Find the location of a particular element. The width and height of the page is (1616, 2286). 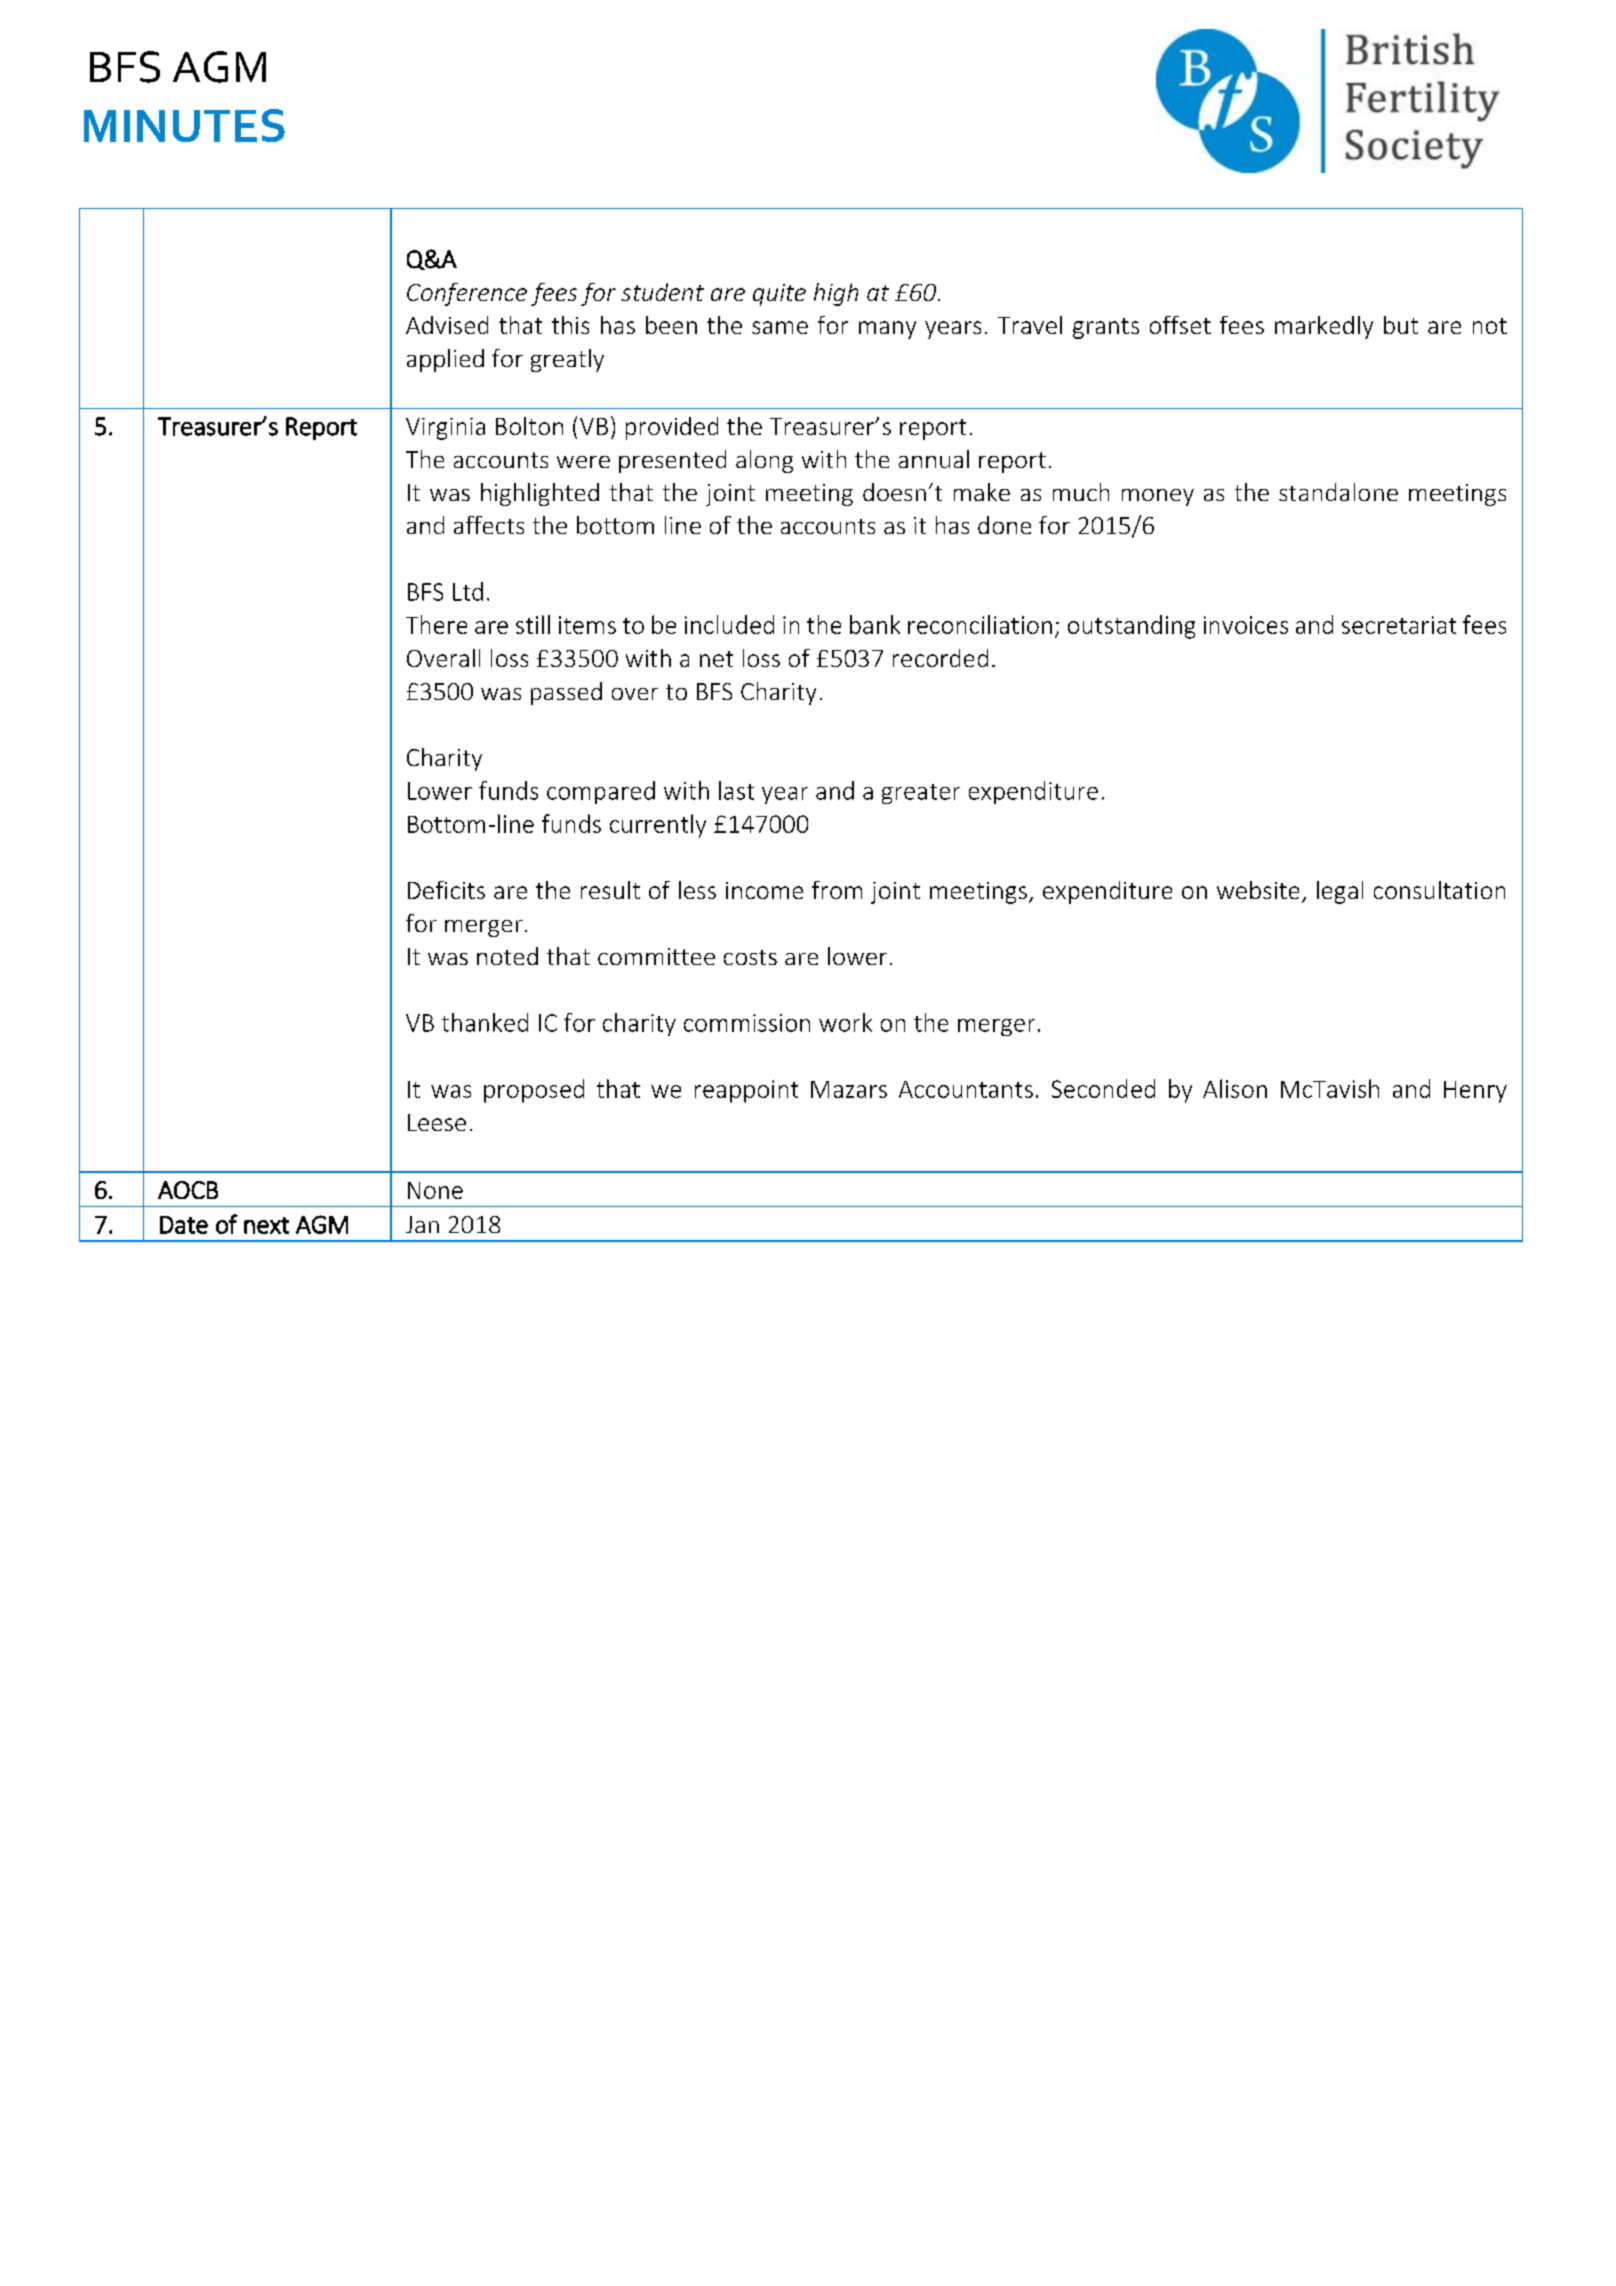

applied is located at coordinates (445, 360).
